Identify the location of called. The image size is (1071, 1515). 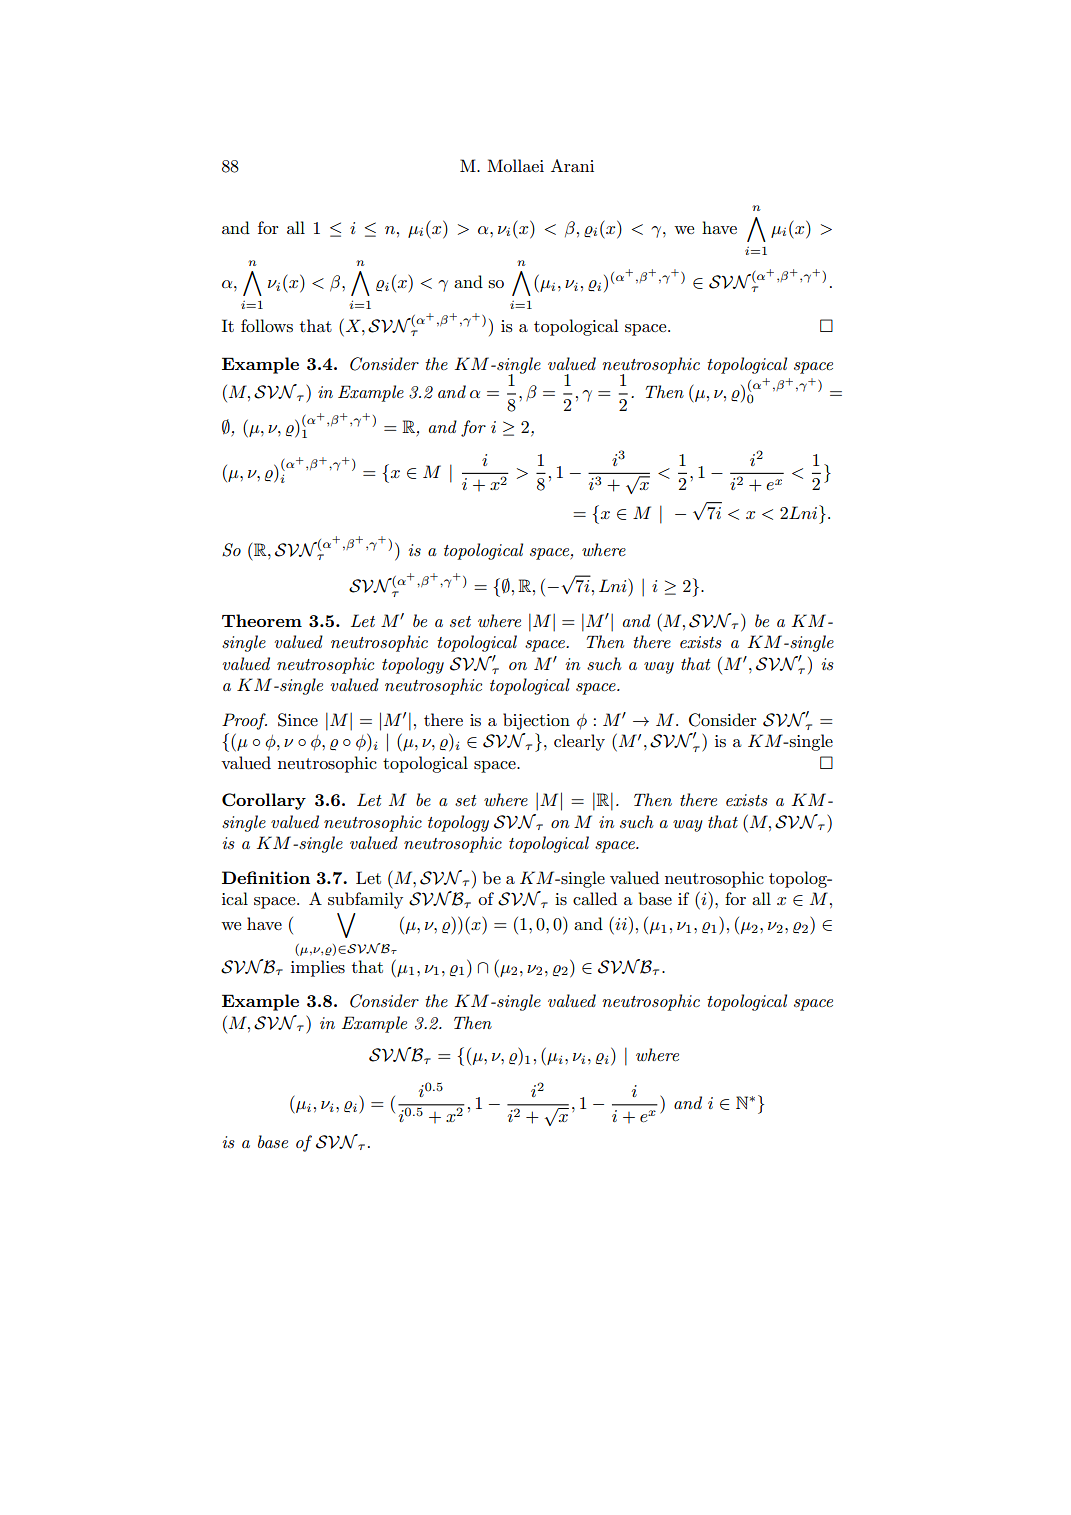
(595, 898).
